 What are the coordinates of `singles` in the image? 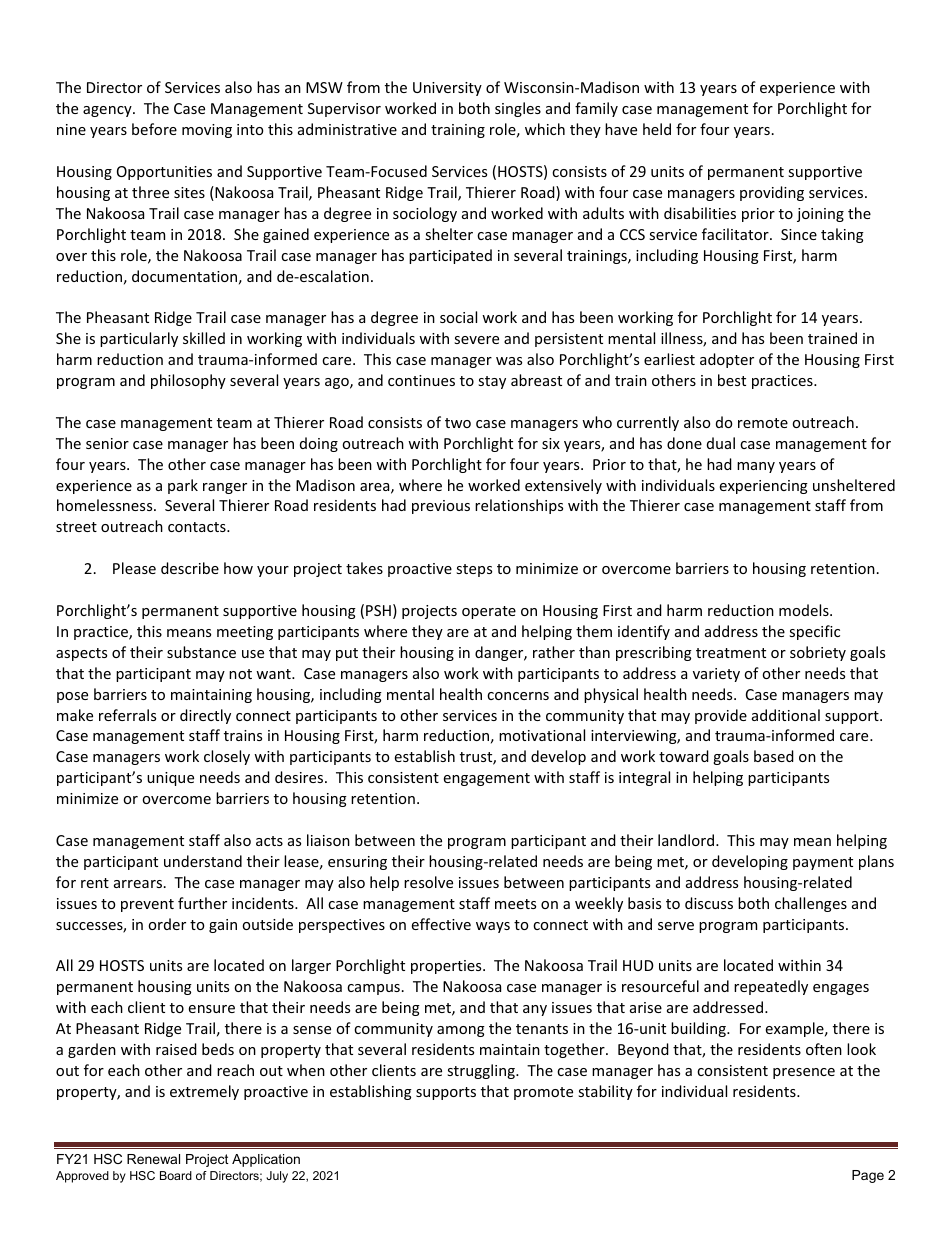 It's located at (518, 109).
